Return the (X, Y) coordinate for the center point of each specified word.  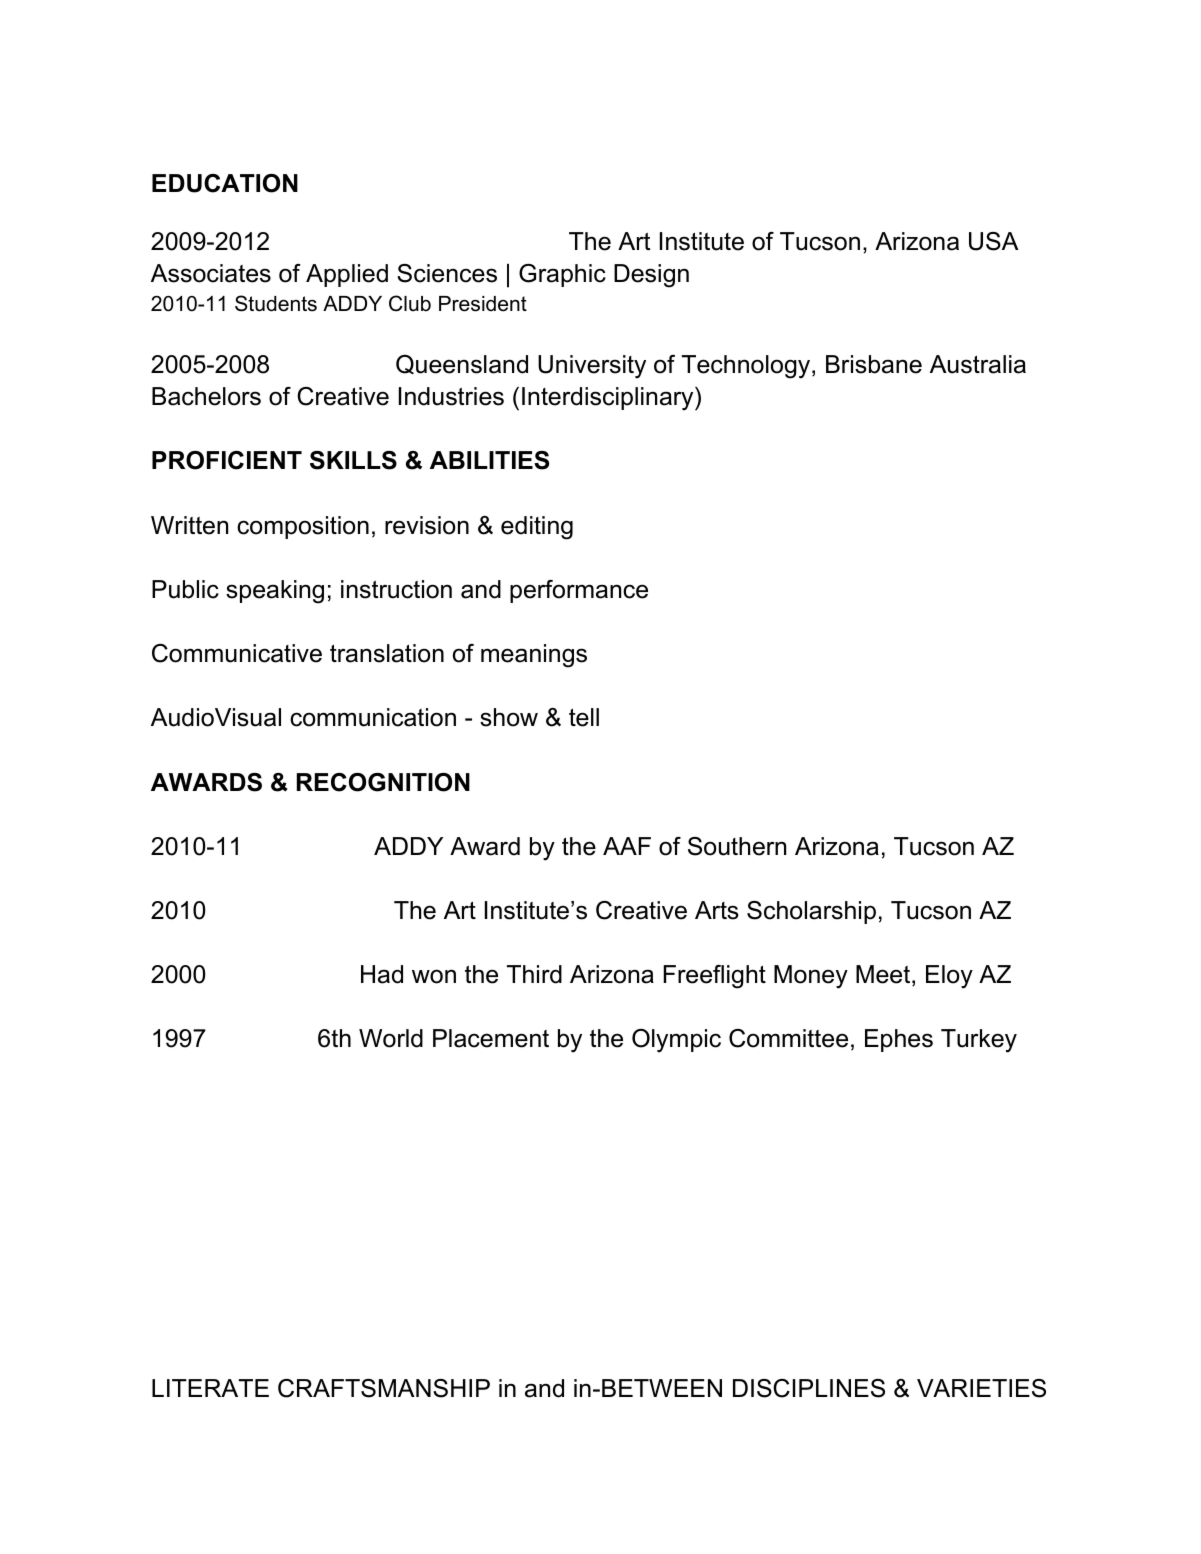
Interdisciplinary (609, 399)
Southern (737, 846)
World (391, 1038)
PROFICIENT (227, 460)
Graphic (562, 275)
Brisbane (874, 364)
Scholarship (811, 912)
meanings (534, 656)
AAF (627, 846)
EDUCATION (225, 183)
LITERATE (210, 1388)
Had (382, 974)
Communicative (237, 653)
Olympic (676, 1041)
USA (994, 241)
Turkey (979, 1041)
